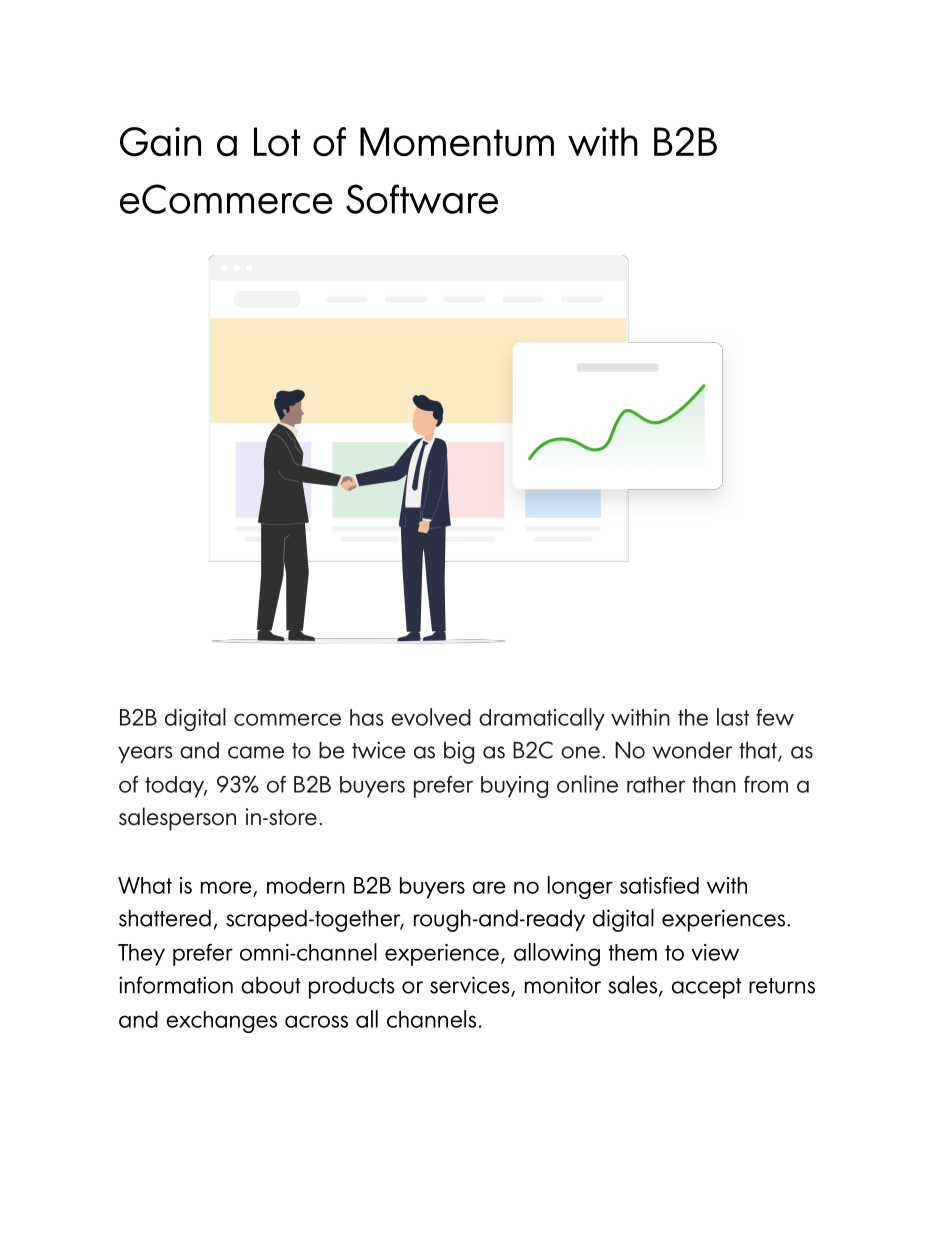 The height and width of the screenshot is (1233, 952). Describe the element at coordinates (367, 717) in the screenshot. I see `has` at that location.
